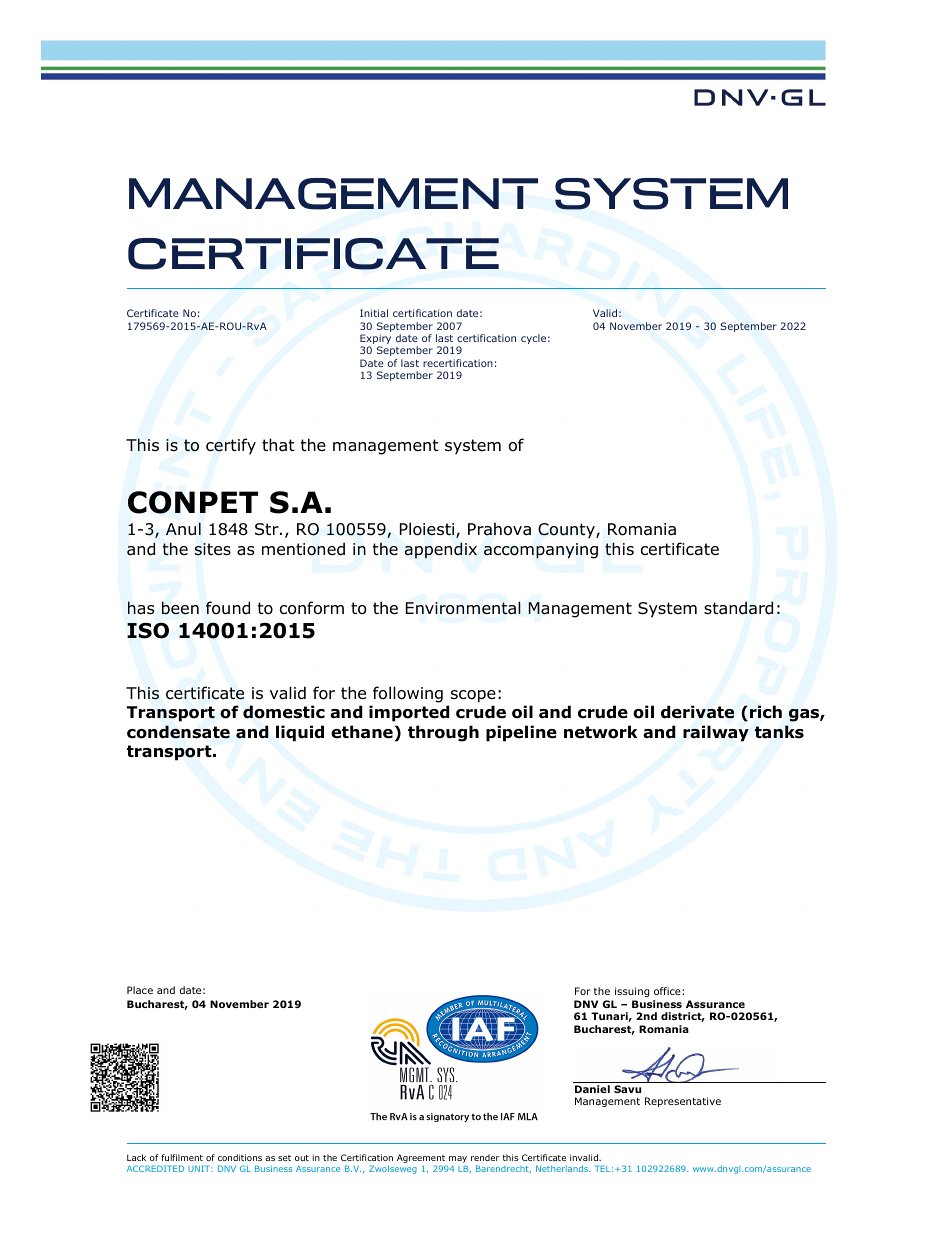 The height and width of the page is (1233, 952). I want to click on Expiry, so click(375, 340).
